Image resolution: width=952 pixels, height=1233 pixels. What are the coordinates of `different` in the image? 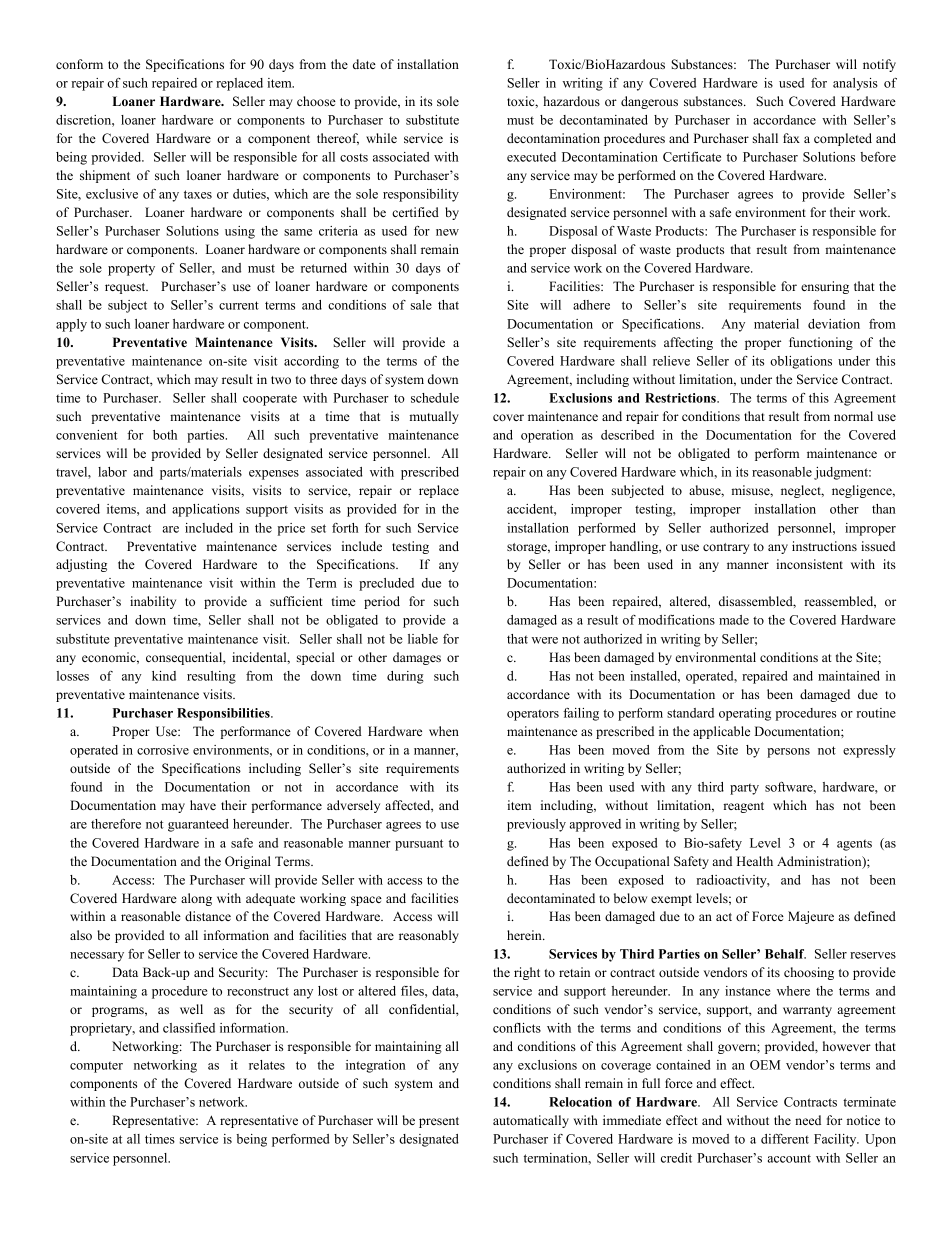 It's located at (785, 1139).
